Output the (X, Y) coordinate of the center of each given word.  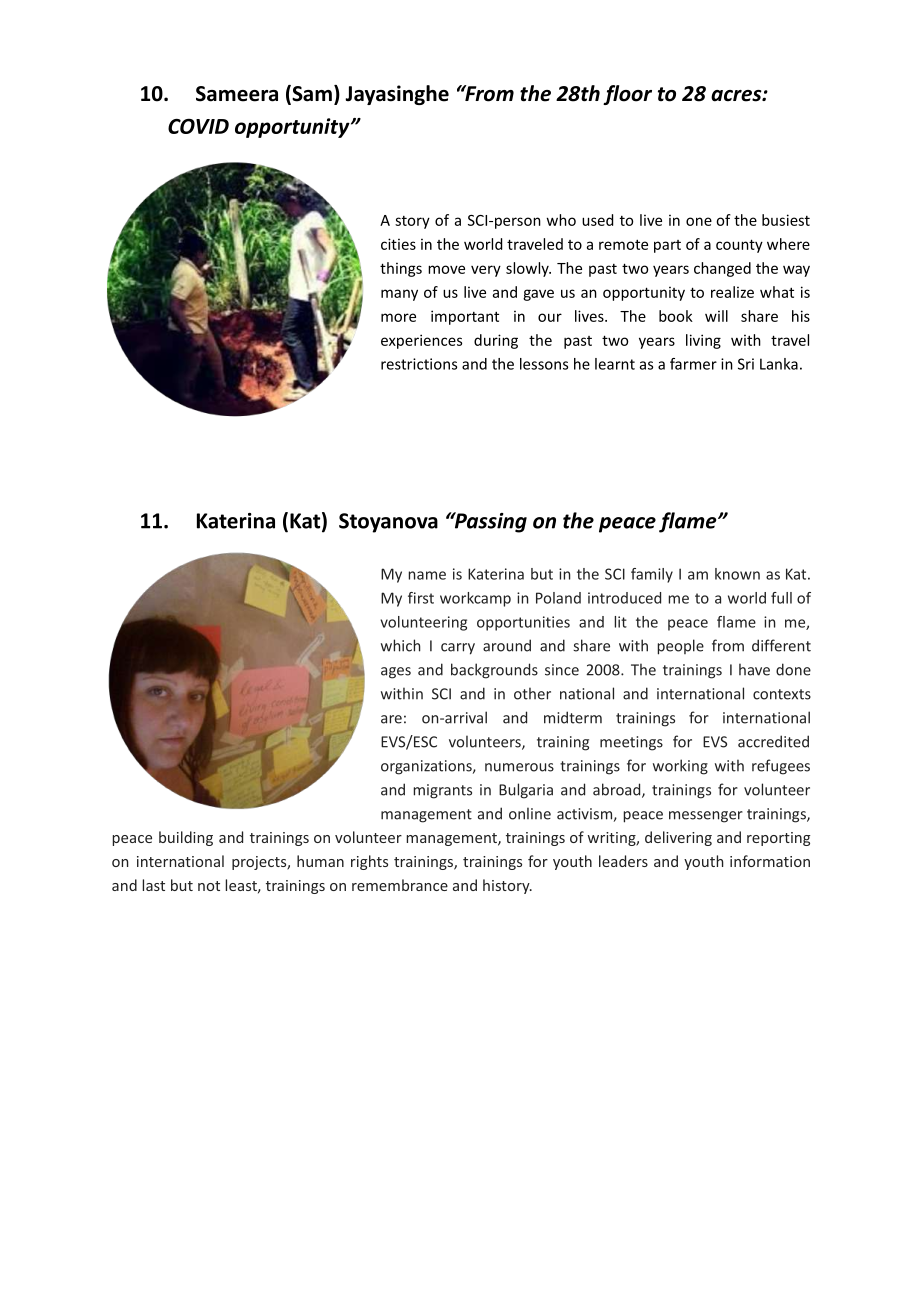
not (209, 886)
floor (627, 95)
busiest (786, 220)
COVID (198, 126)
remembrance (400, 885)
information (770, 861)
